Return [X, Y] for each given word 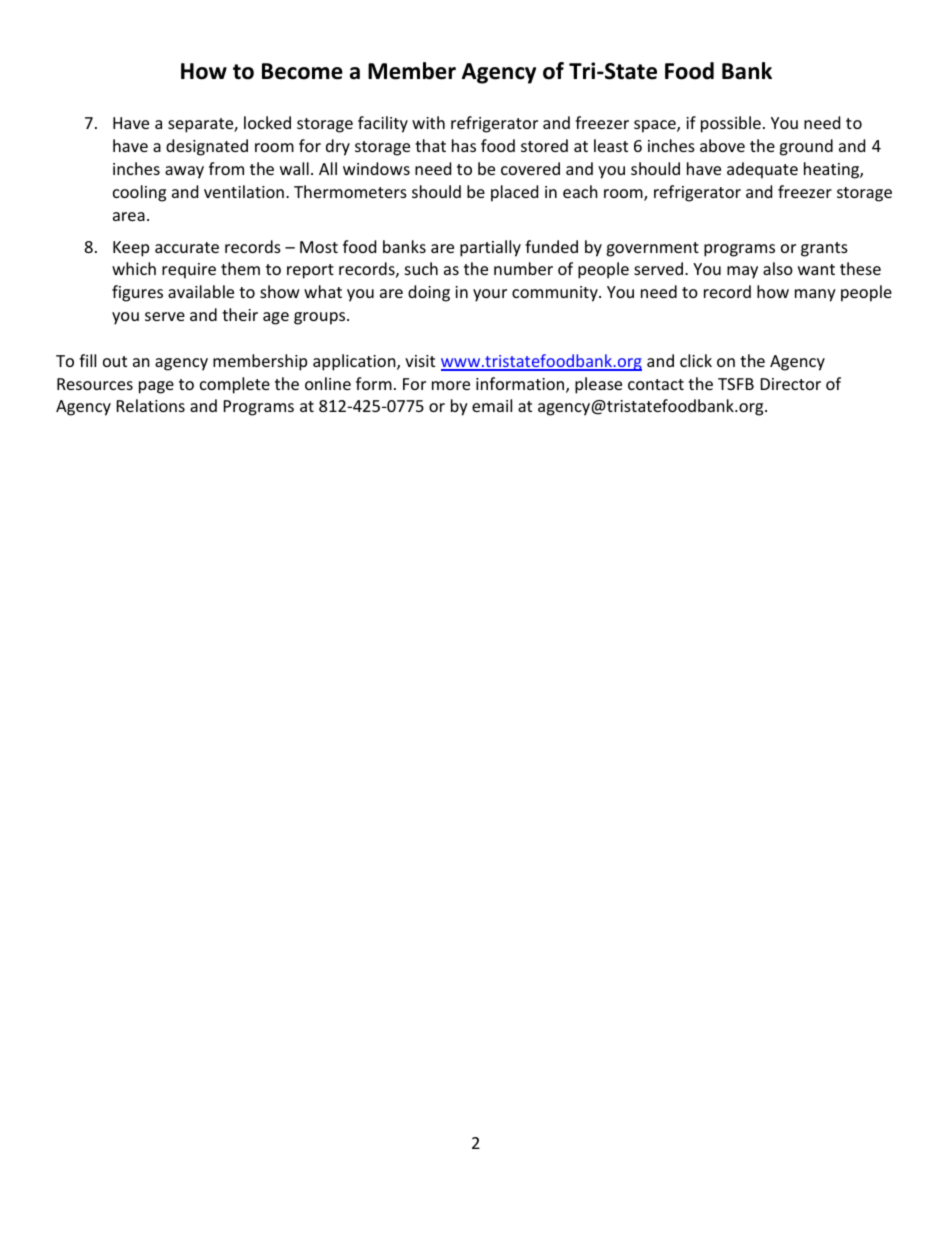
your [490, 295]
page [156, 387]
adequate [762, 170]
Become [302, 71]
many [815, 295]
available [201, 291]
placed [514, 193]
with [428, 122]
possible [731, 124]
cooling [139, 193]
